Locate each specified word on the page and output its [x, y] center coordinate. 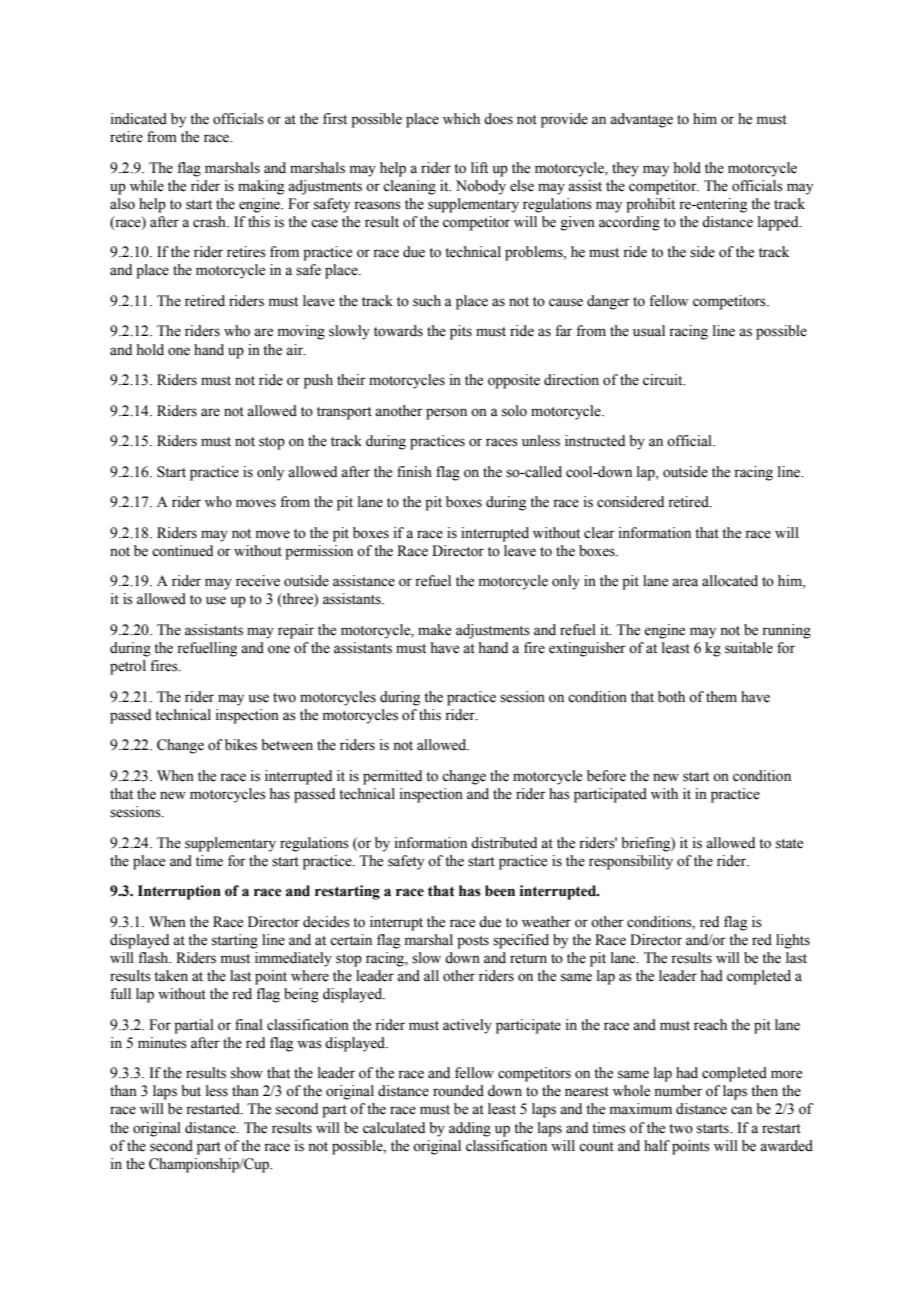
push [318, 381]
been [500, 891]
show [247, 1073]
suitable [749, 648]
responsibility [631, 862]
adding [470, 1129]
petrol [128, 667]
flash [154, 958]
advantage [641, 120]
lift [479, 167]
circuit [664, 380]
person [446, 414]
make [434, 630]
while [147, 186]
